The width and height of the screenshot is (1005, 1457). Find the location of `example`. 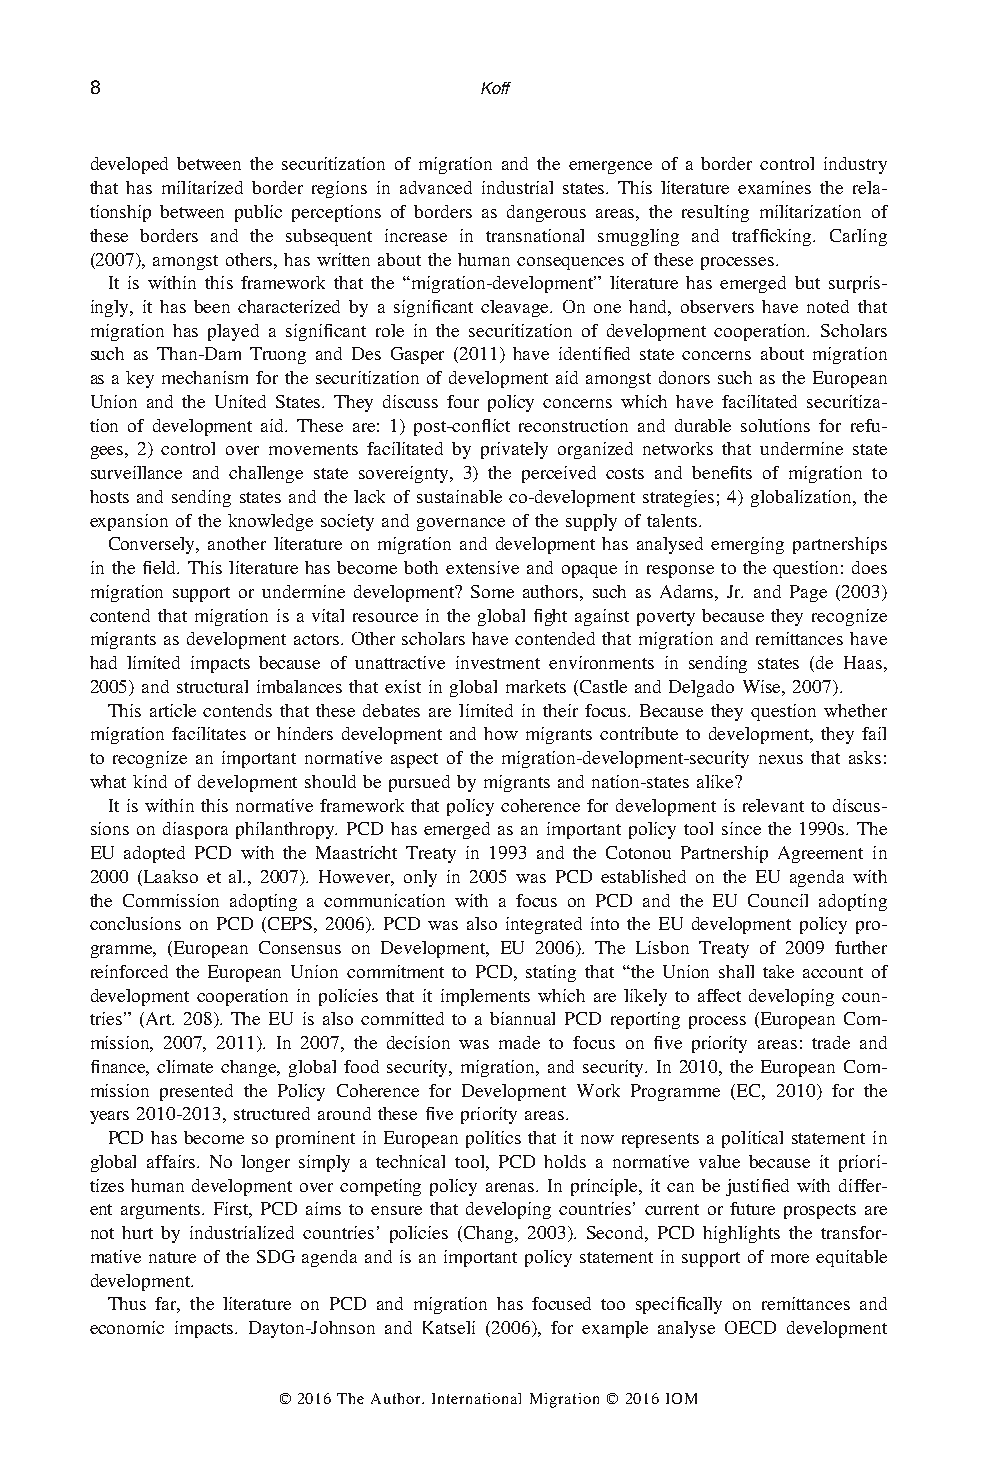

example is located at coordinates (615, 1329).
